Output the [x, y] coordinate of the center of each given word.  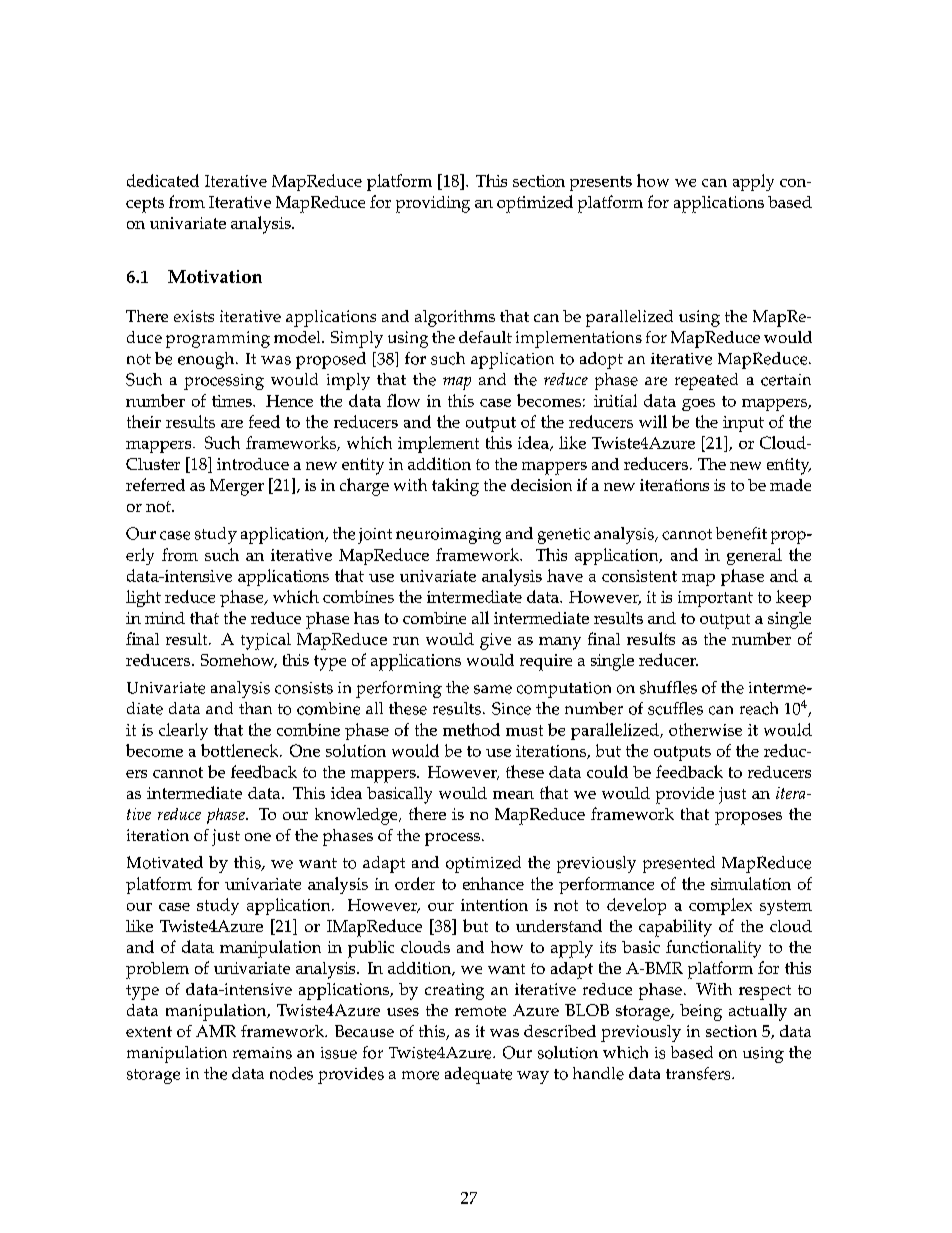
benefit [741, 533]
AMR [216, 1031]
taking [455, 487]
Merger [237, 487]
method [471, 729]
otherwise [705, 729]
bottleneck [241, 750]
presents [601, 183]
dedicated [163, 180]
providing [433, 204]
